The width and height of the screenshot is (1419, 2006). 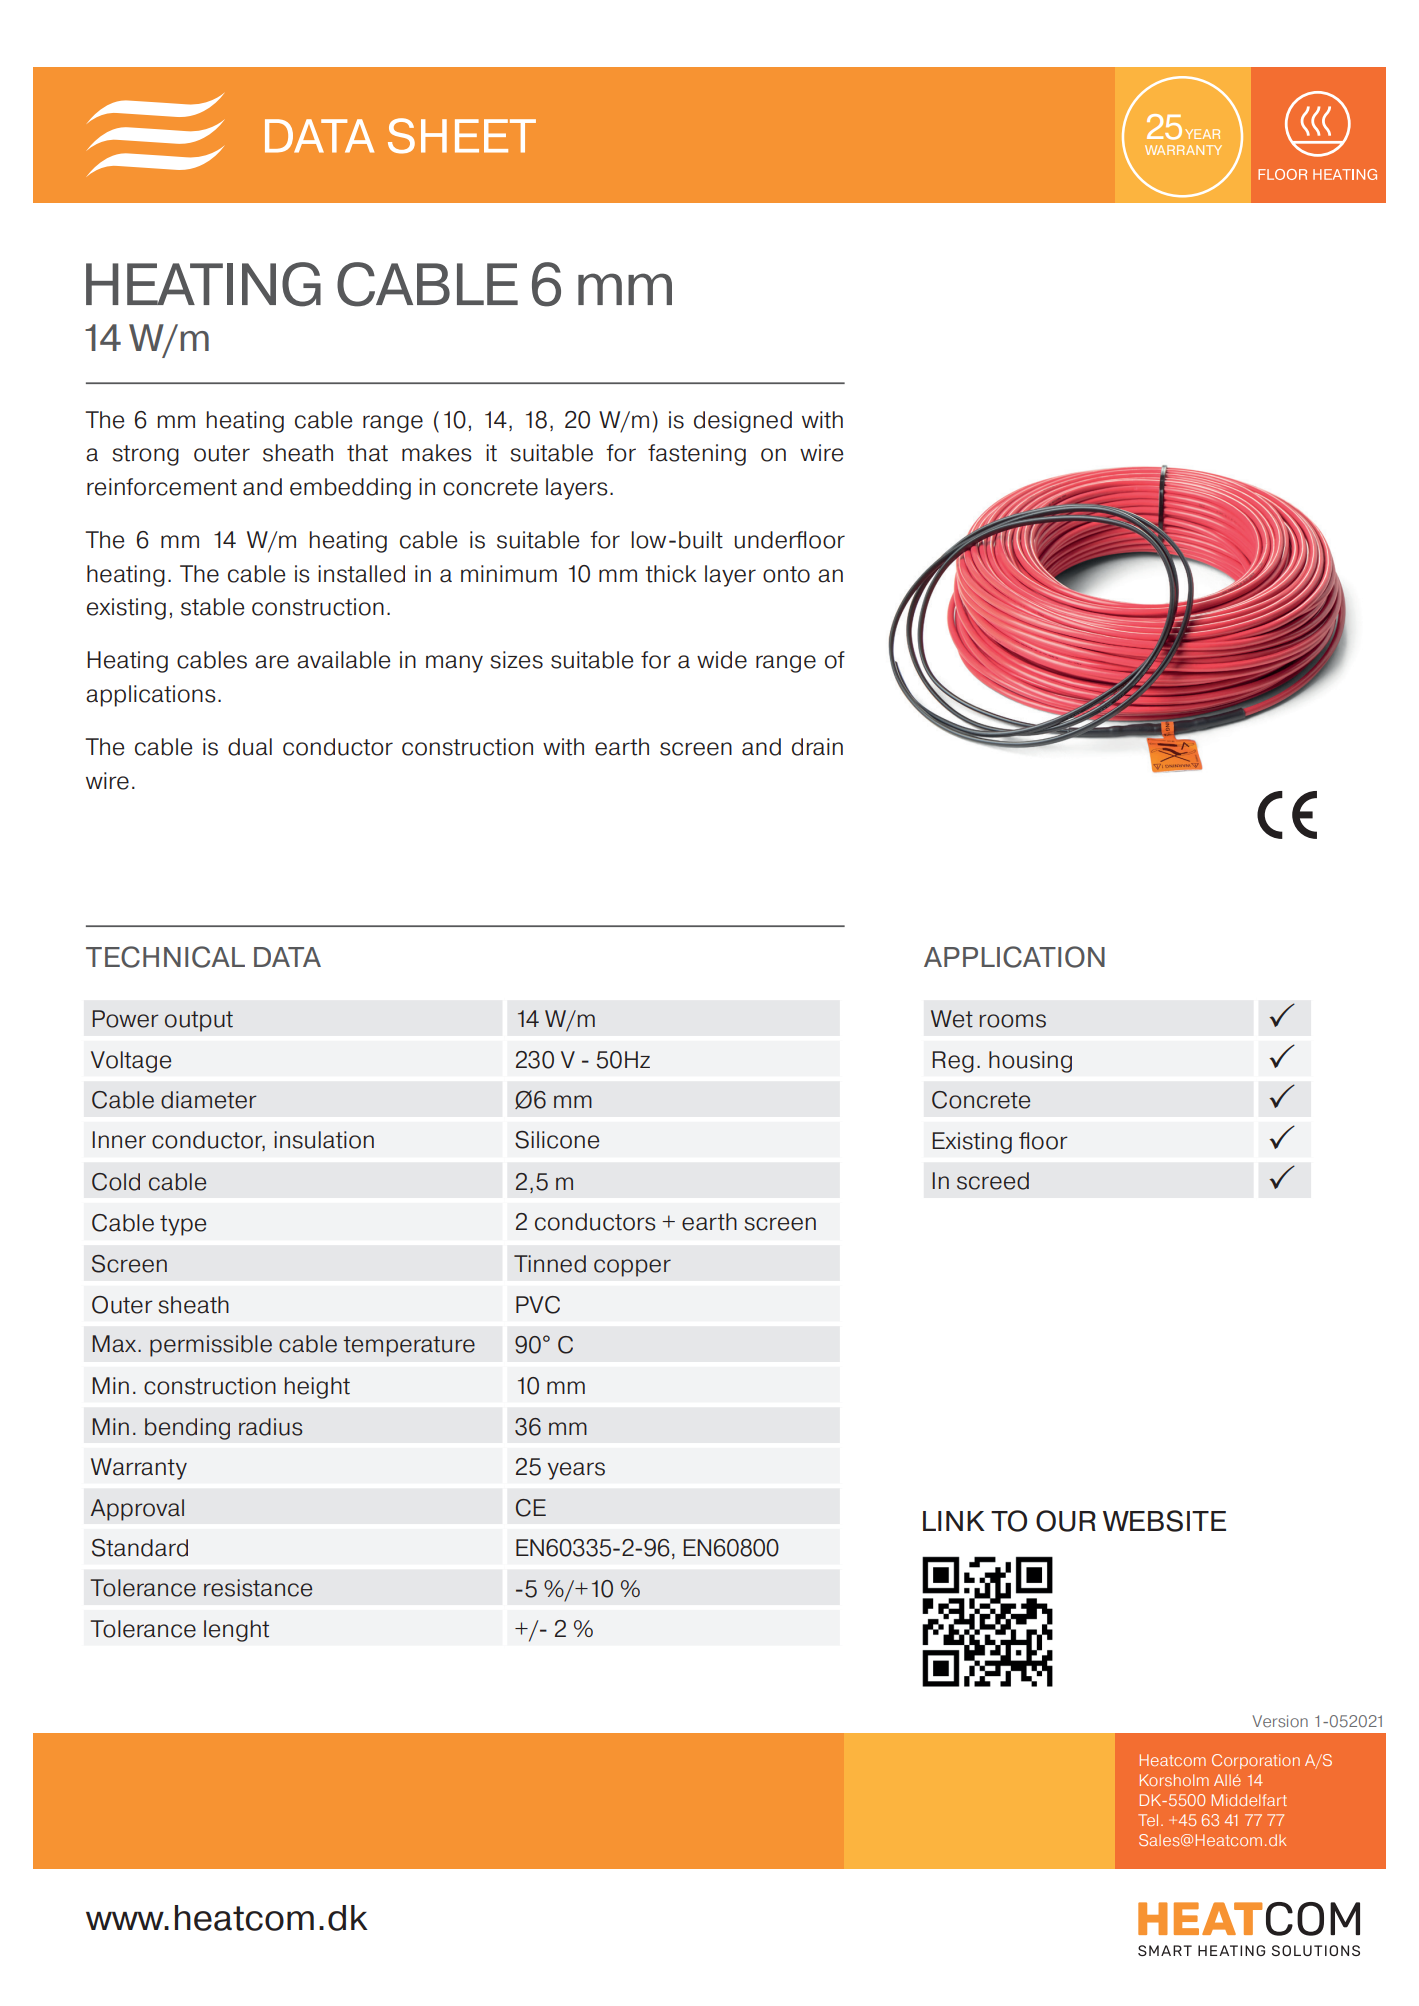 What do you see at coordinates (538, 1305) in the screenshot?
I see `PVC` at bounding box center [538, 1305].
